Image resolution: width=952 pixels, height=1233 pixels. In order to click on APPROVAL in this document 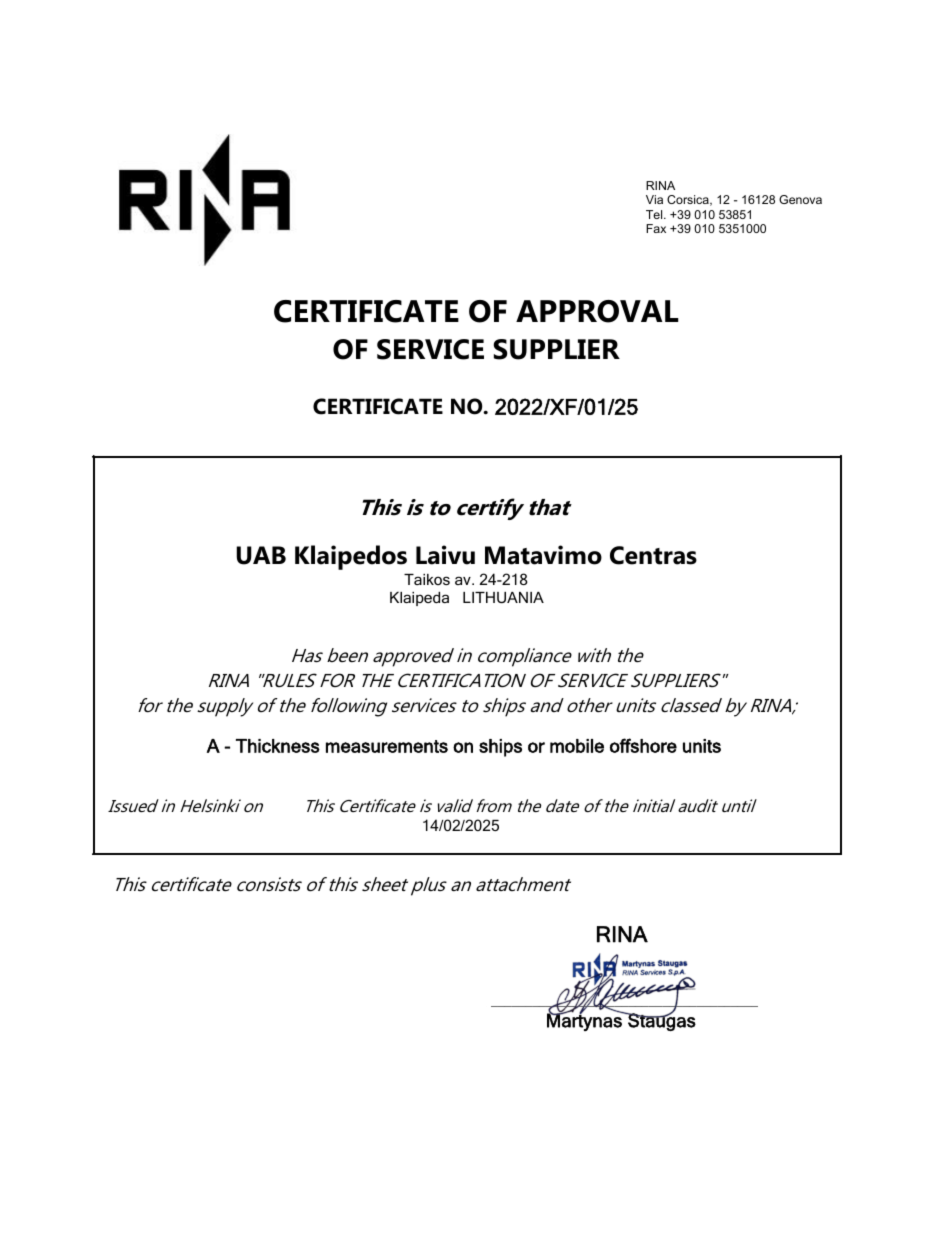, I will do `click(597, 311)`.
